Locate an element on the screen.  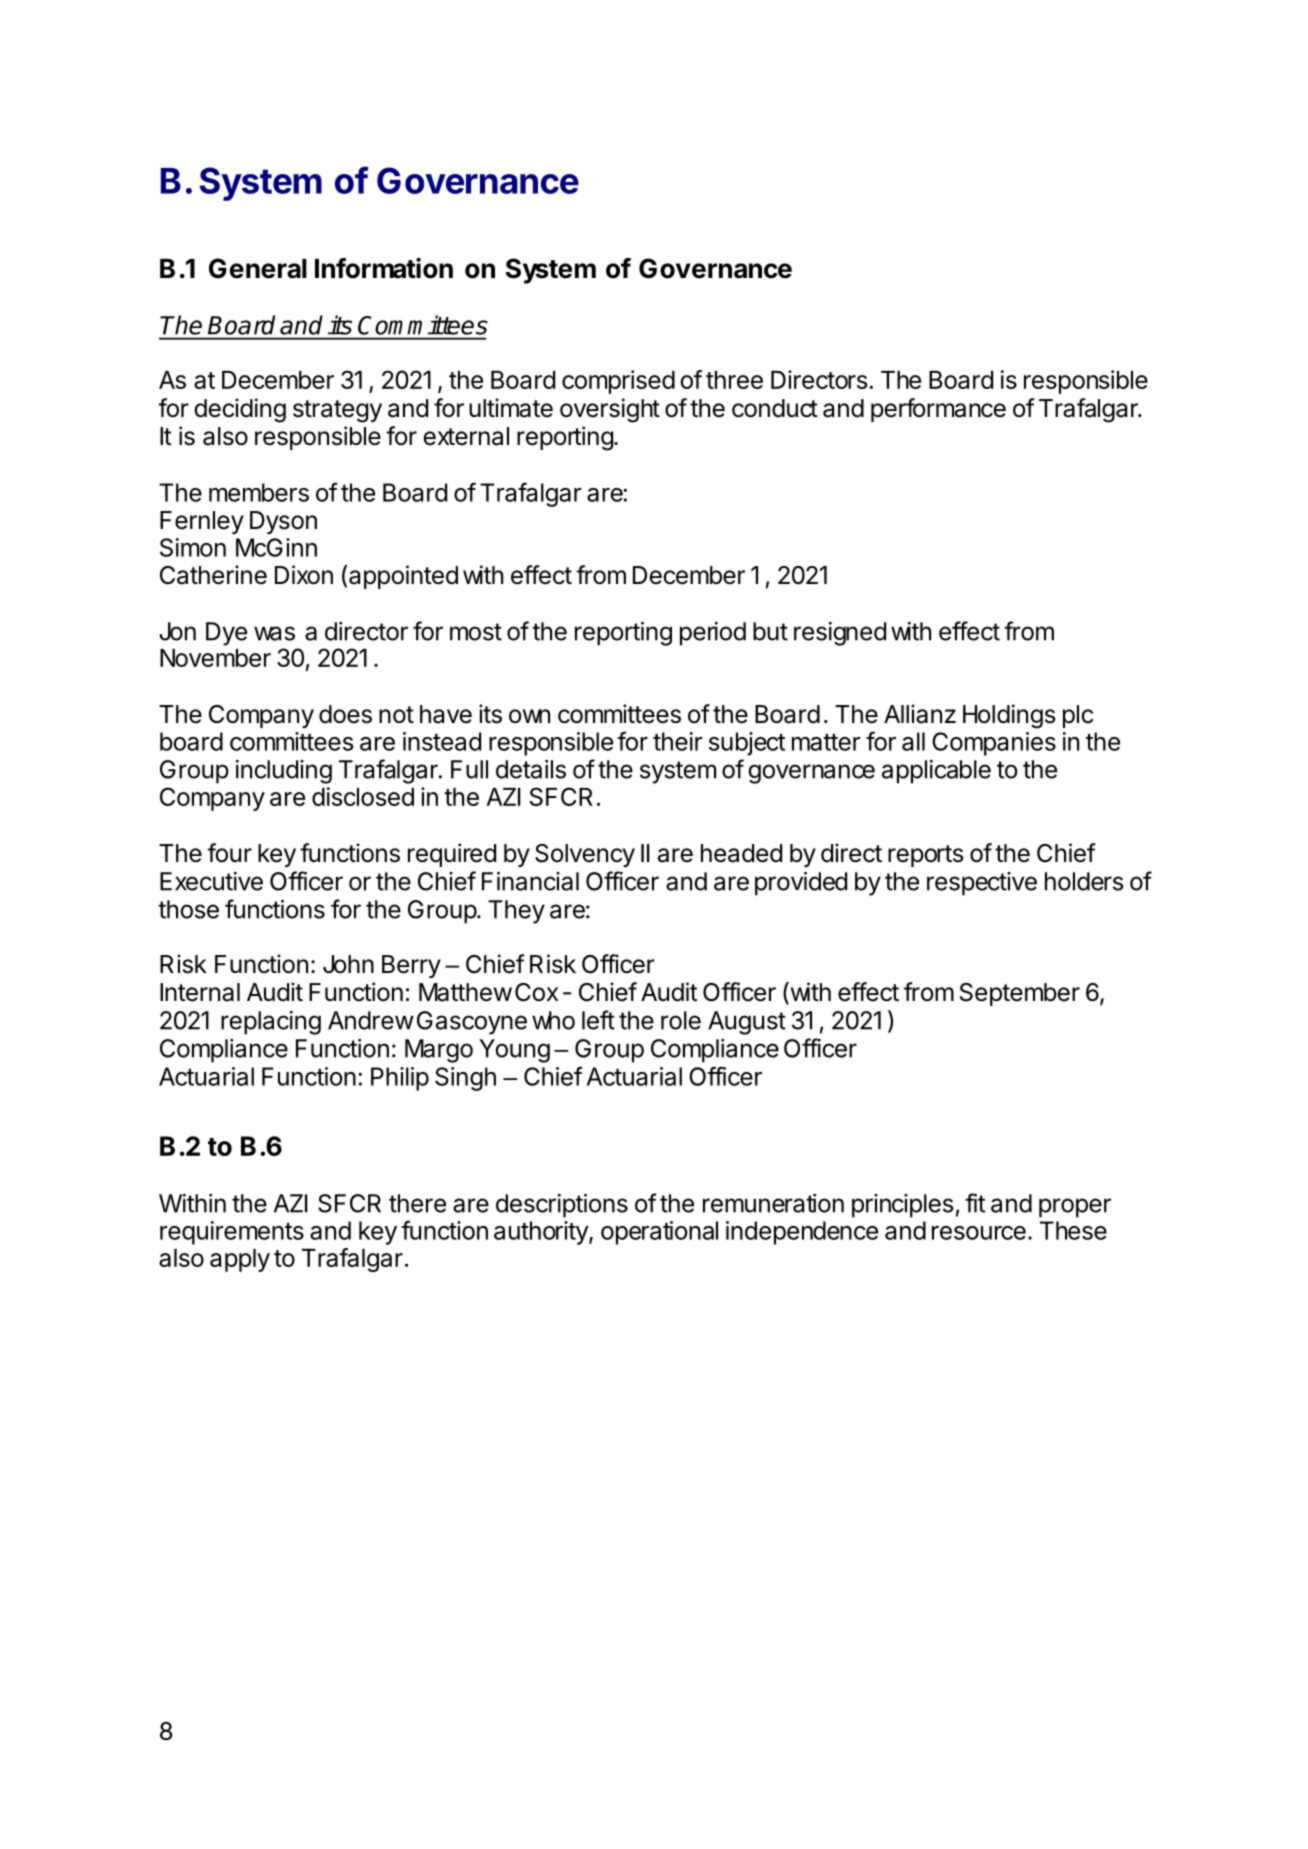
comprised is located at coordinates (618, 382).
